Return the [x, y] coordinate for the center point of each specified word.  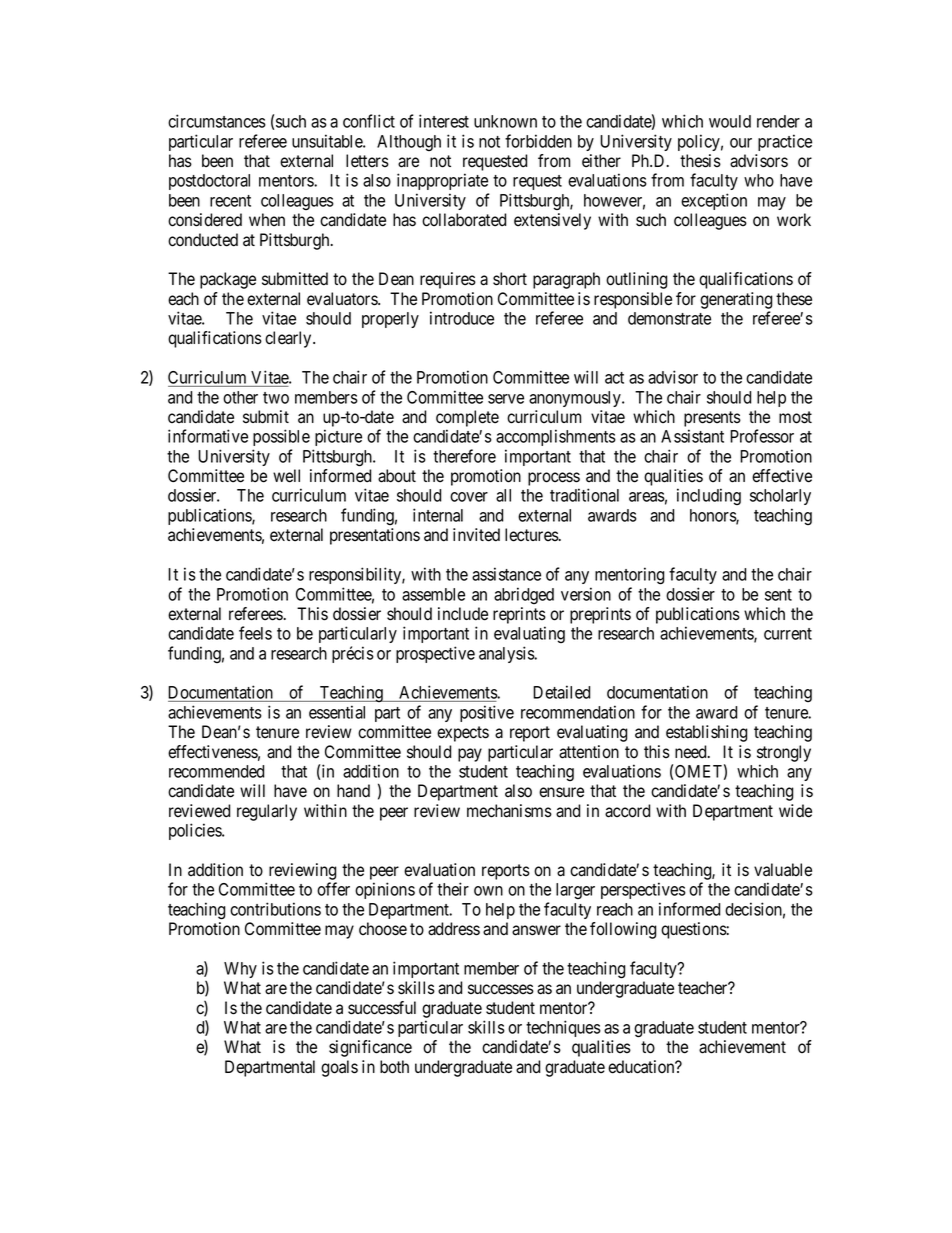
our [741, 143]
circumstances [217, 121]
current [788, 634]
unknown [505, 121]
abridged [524, 595]
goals [339, 1068]
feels [255, 633]
